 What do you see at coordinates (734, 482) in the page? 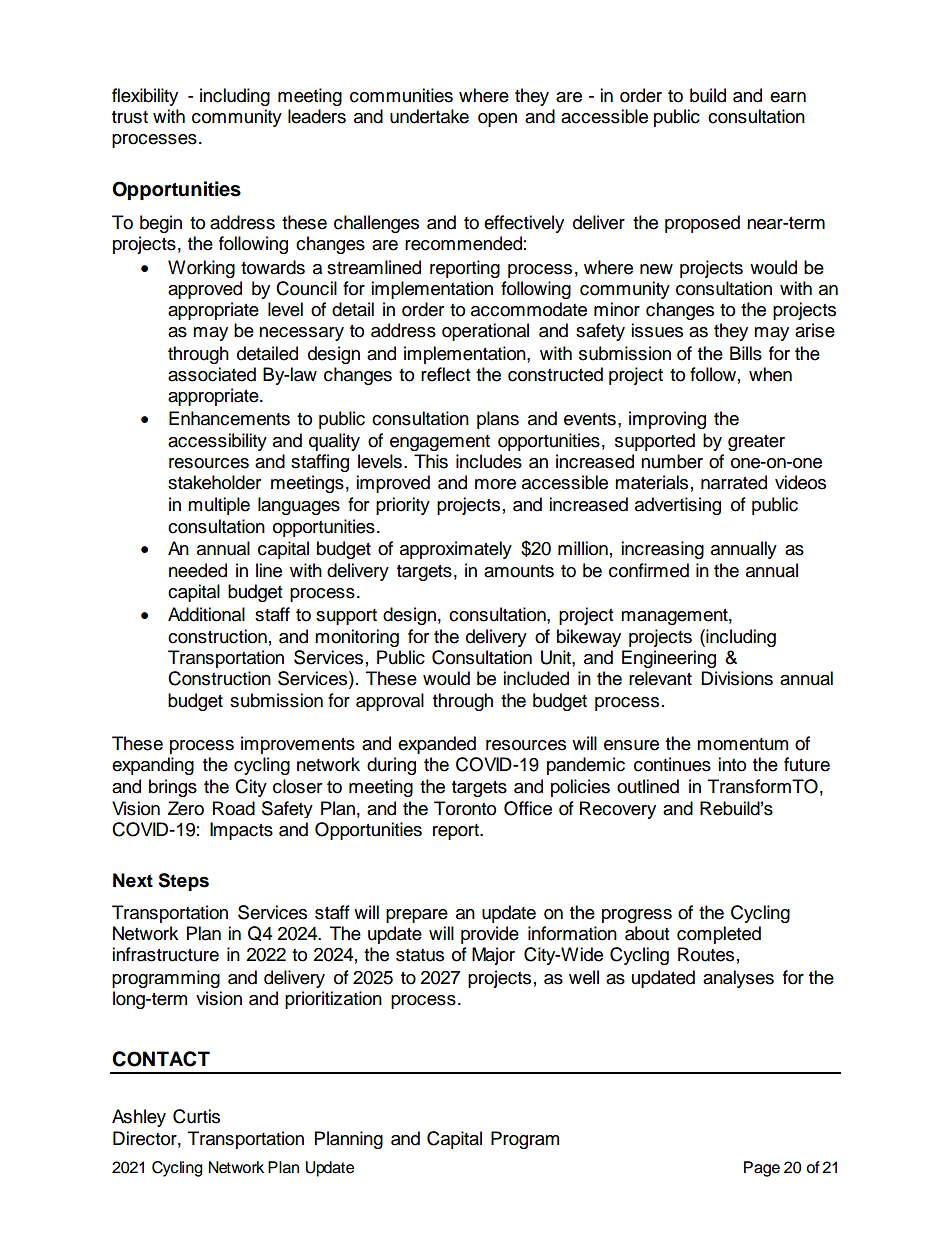
I see `narrated` at bounding box center [734, 482].
